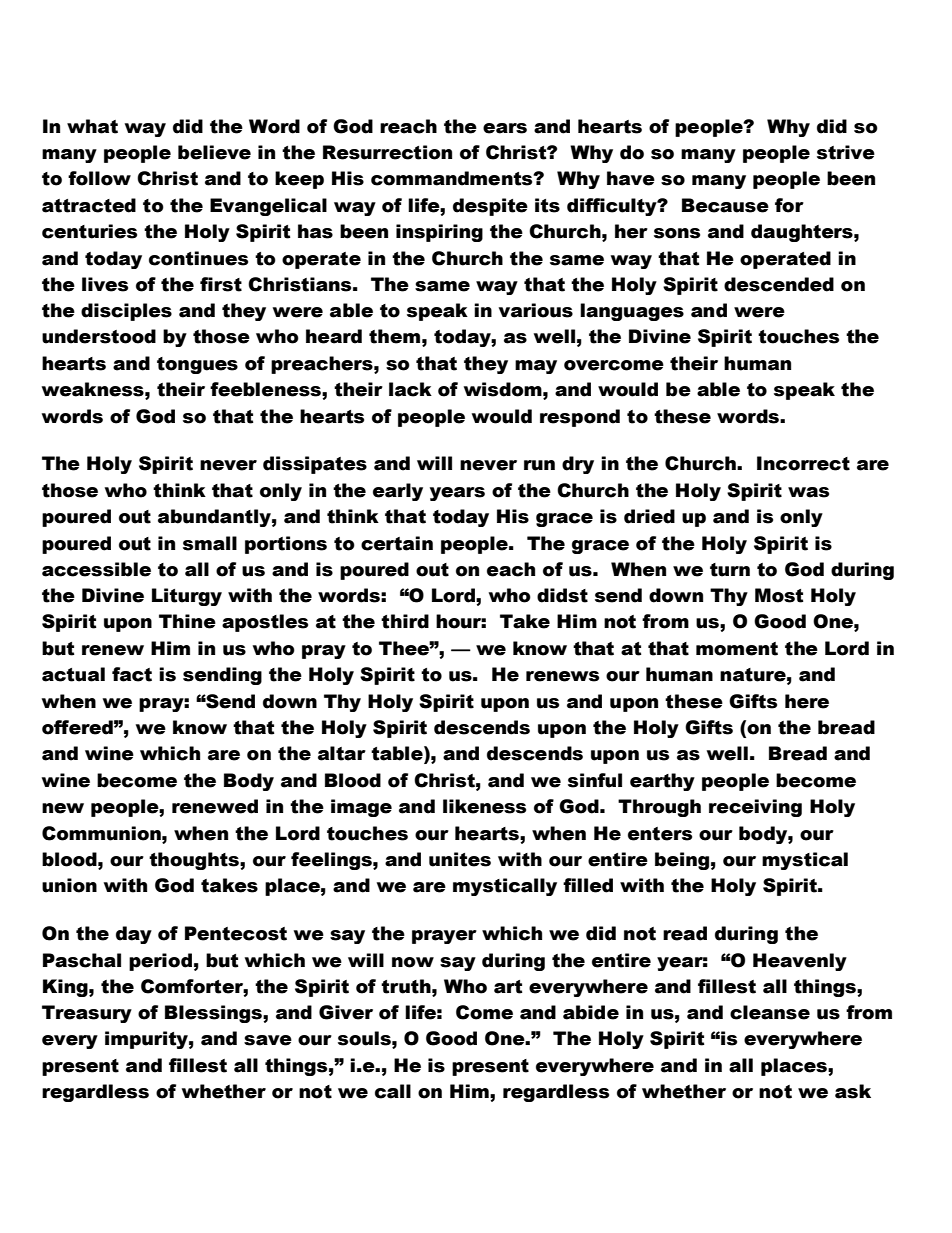 The width and height of the screenshot is (952, 1233). What do you see at coordinates (187, 597) in the screenshot?
I see `Liturgy` at bounding box center [187, 597].
